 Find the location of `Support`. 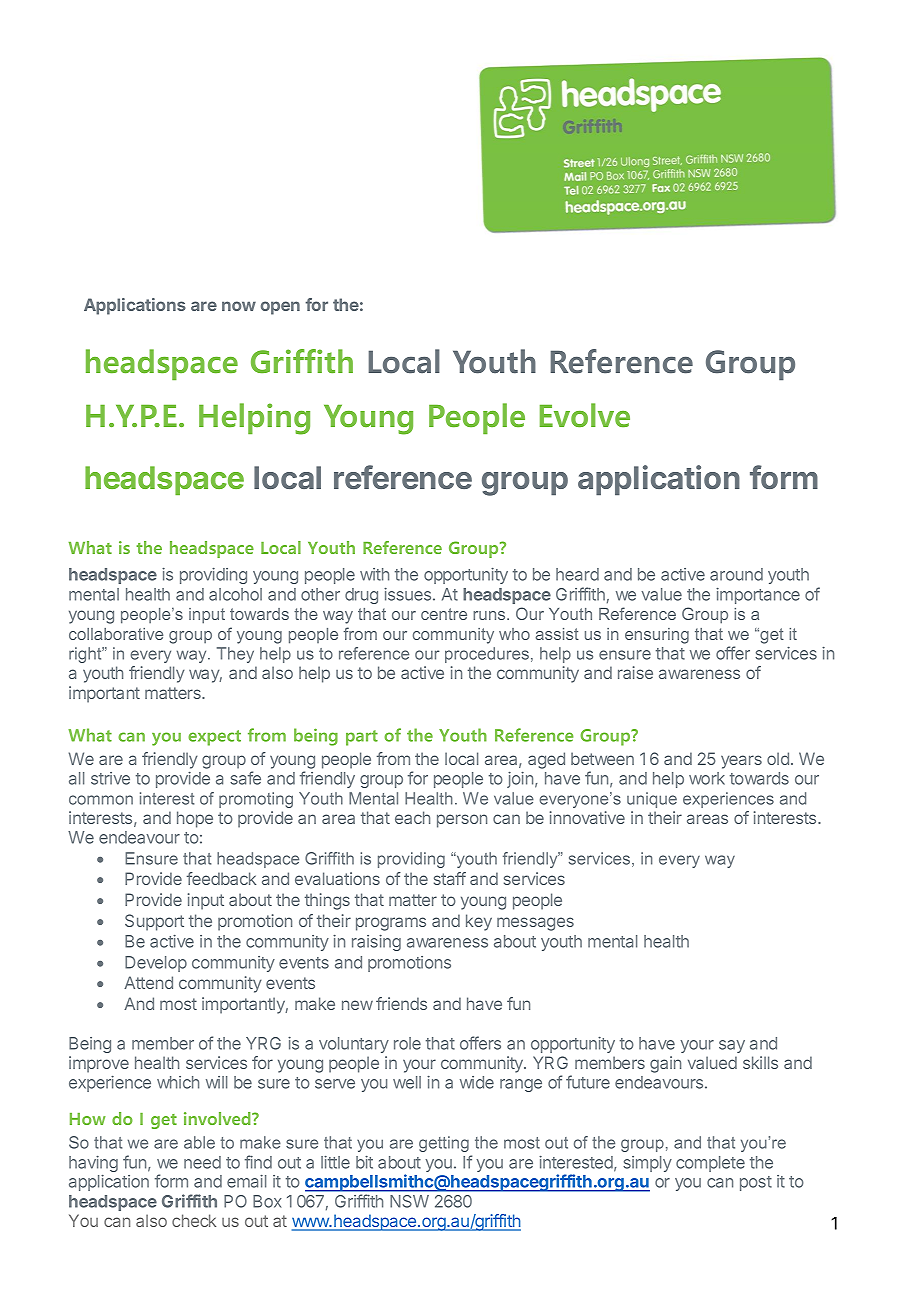

Support is located at coordinates (154, 922).
